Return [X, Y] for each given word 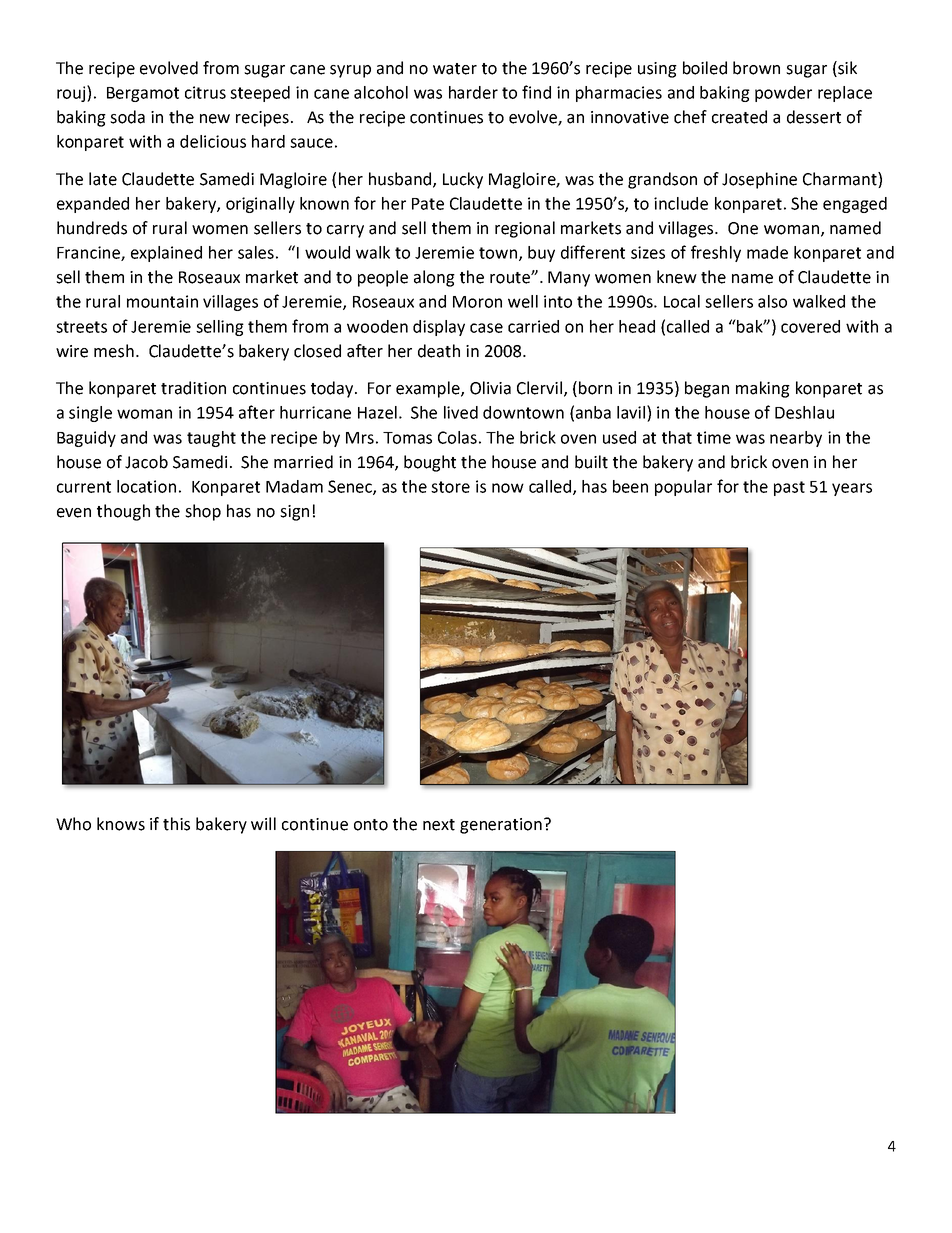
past [789, 488]
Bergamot [143, 94]
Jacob [146, 462]
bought [430, 463]
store [450, 487]
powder [783, 94]
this [176, 824]
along [434, 278]
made [767, 252]
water [455, 69]
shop [203, 512]
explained [166, 254]
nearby [796, 439]
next [439, 825]
